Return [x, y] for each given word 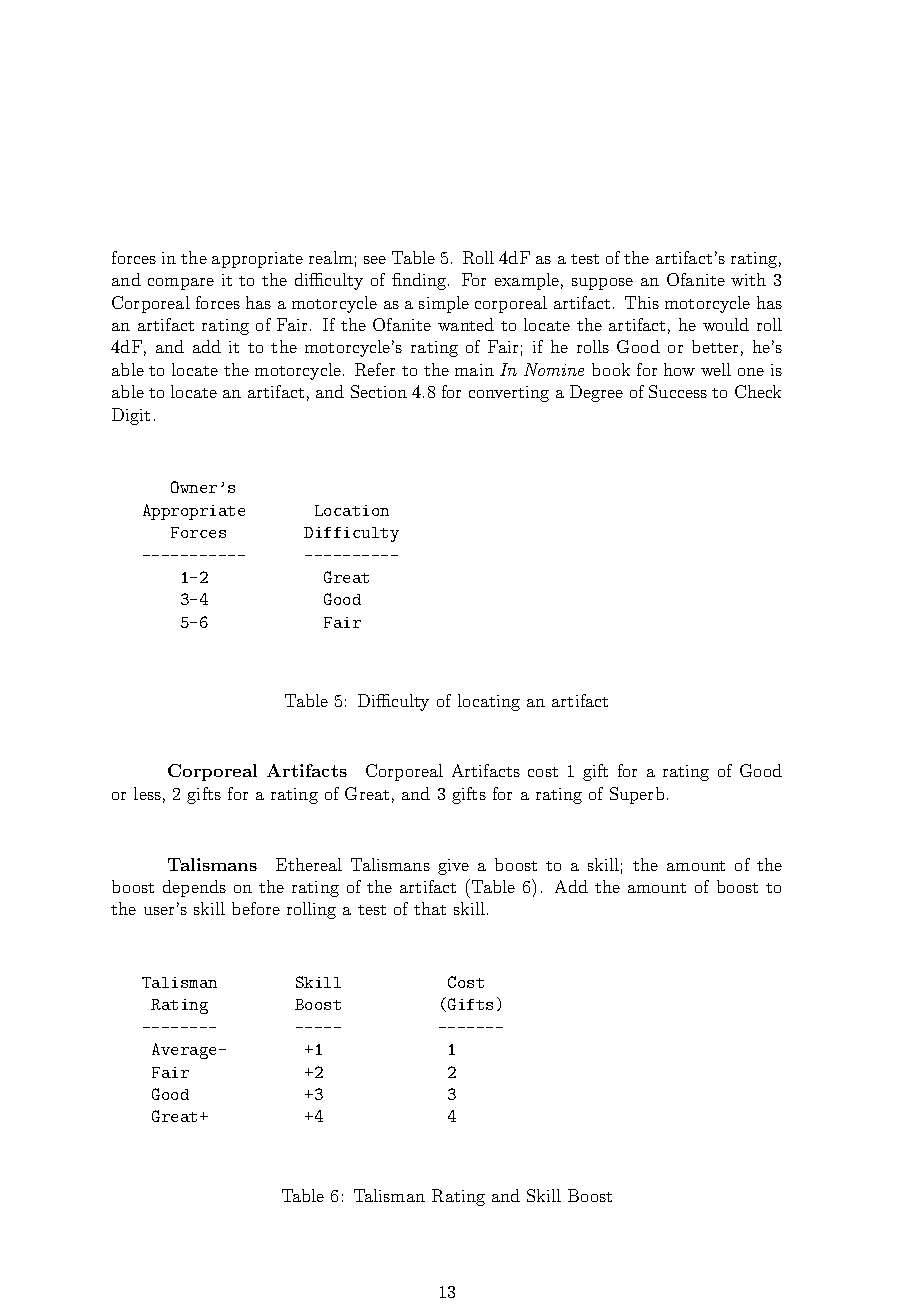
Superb [637, 795]
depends [194, 888]
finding [420, 281]
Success [678, 391]
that [430, 908]
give [453, 867]
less [147, 793]
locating [489, 702]
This [642, 302]
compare [181, 284]
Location [352, 510]
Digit [131, 416]
